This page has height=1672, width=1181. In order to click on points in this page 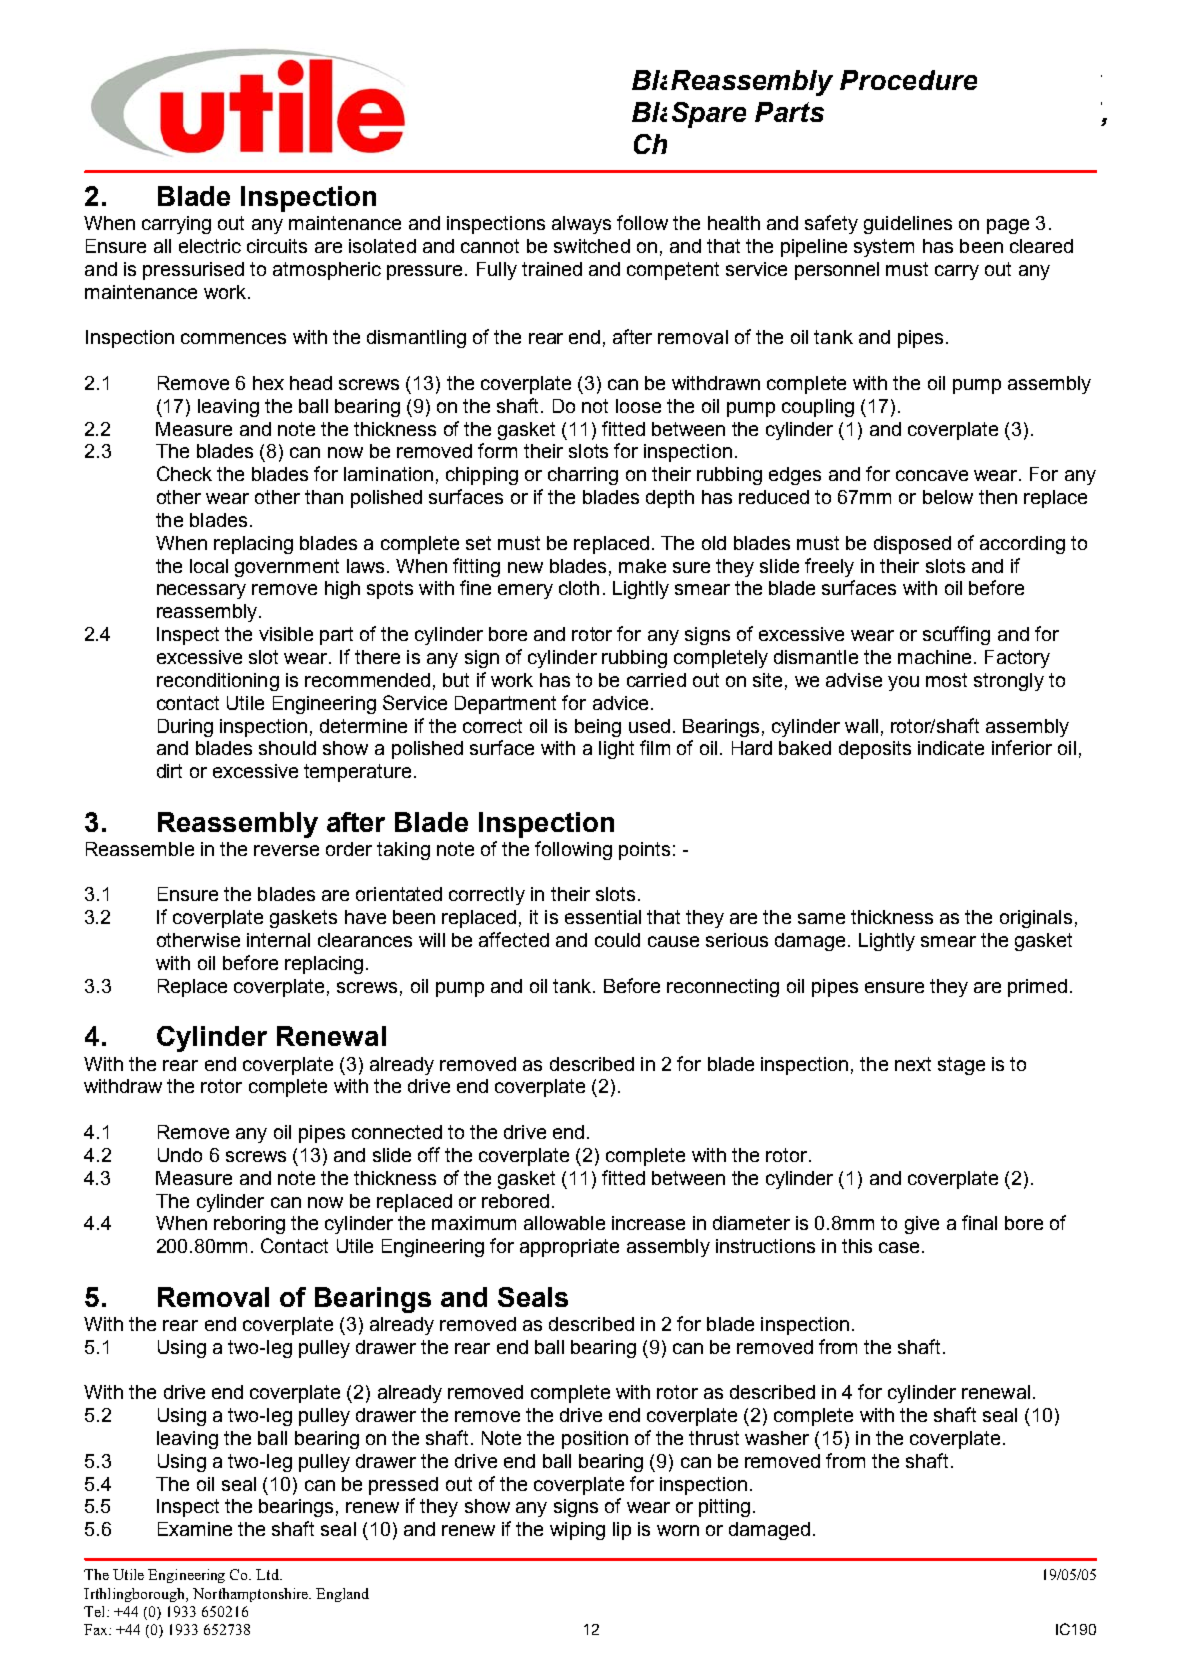, I will do `click(644, 851)`.
